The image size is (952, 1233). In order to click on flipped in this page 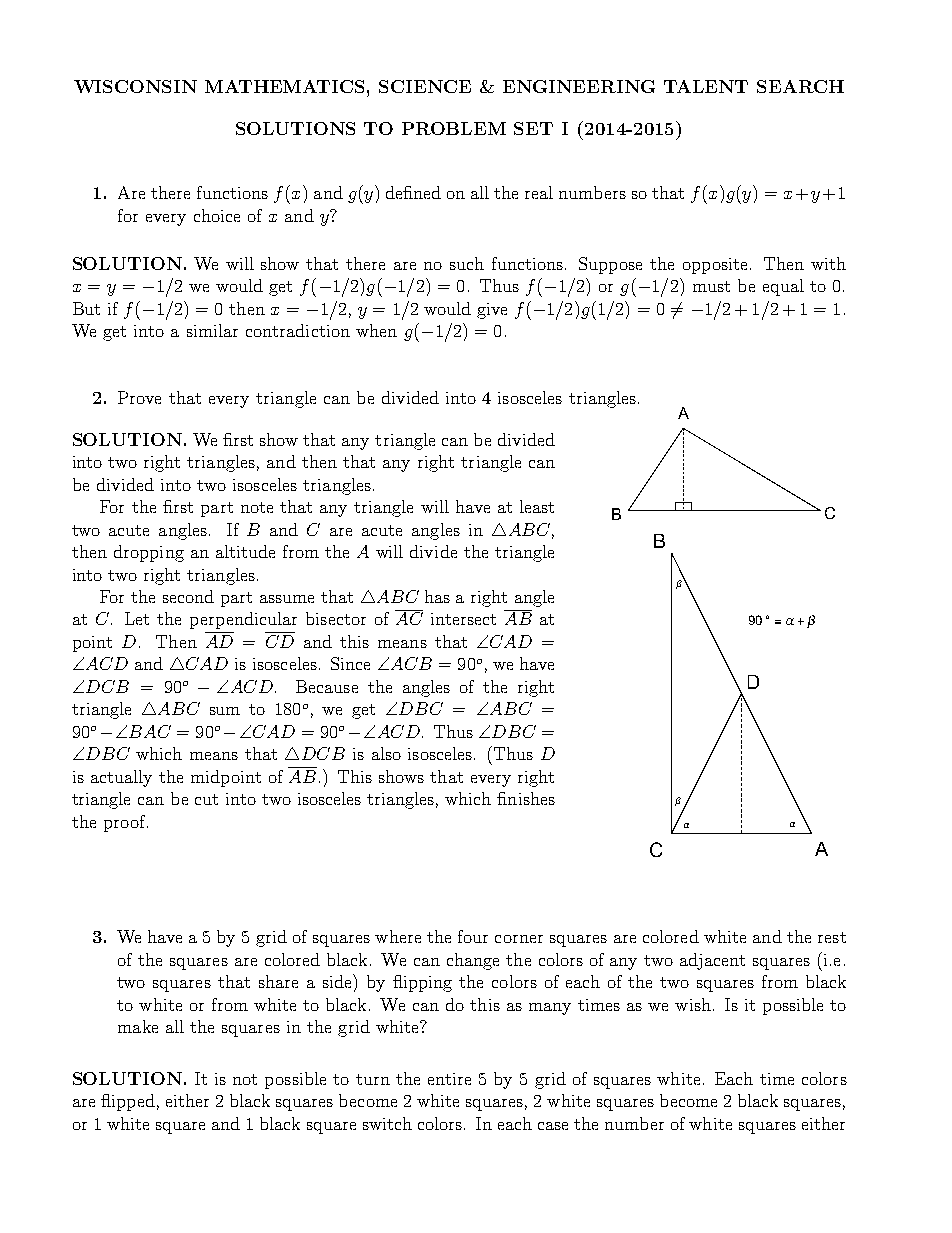, I will do `click(128, 1102)`.
